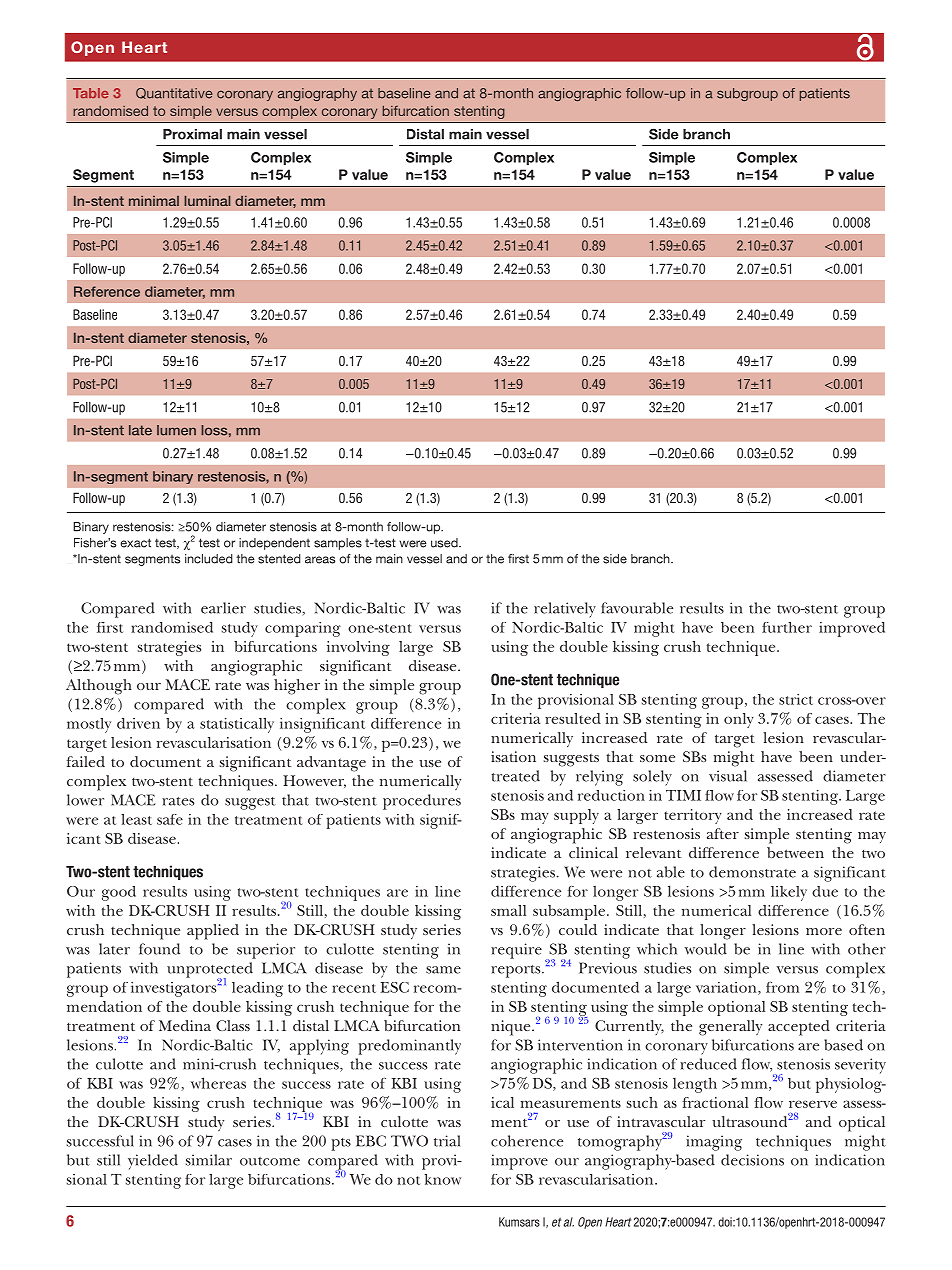 The height and width of the image is (1270, 952). Describe the element at coordinates (119, 893) in the image. I see `good` at that location.
